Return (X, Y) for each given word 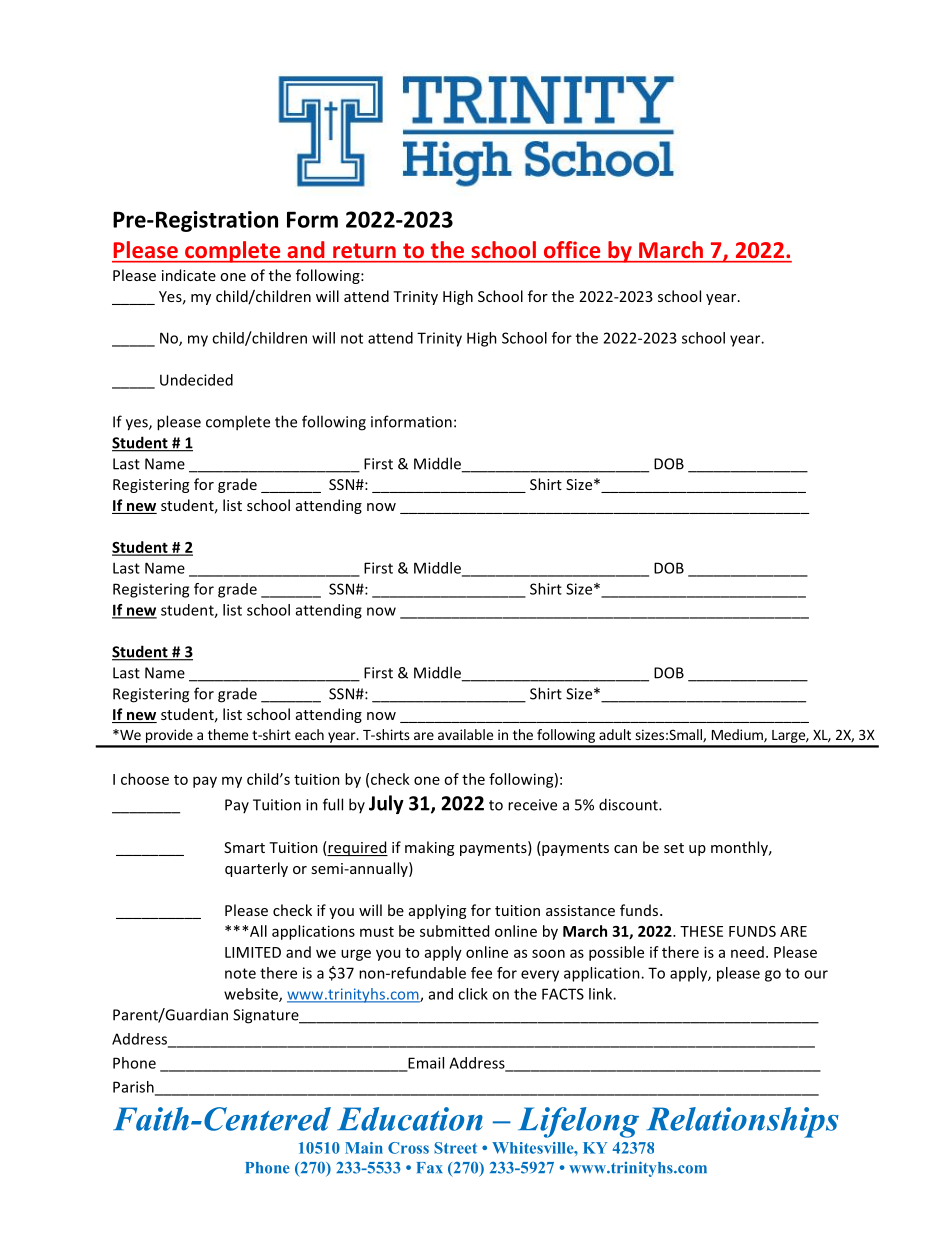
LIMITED (253, 952)
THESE (701, 931)
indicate (189, 275)
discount (629, 804)
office (572, 249)
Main (364, 1148)
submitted (454, 931)
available (465, 734)
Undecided (196, 380)
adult (615, 734)
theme (228, 734)
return (364, 250)
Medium (738, 736)
